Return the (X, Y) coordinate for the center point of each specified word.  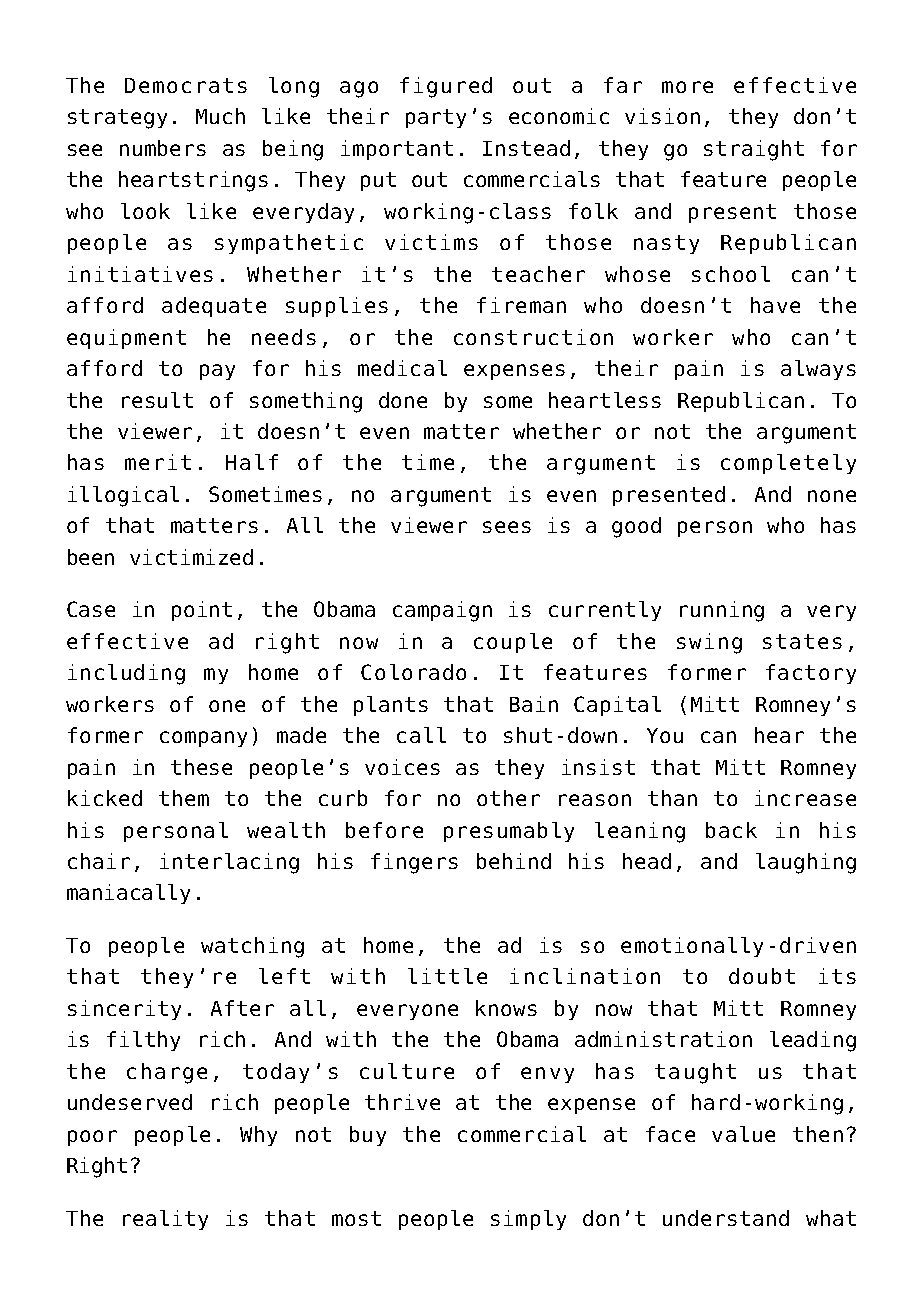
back (731, 830)
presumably (509, 832)
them (184, 798)
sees (507, 527)
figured (446, 87)
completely (788, 464)
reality (165, 1220)
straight (754, 150)
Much (220, 116)
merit (158, 462)
